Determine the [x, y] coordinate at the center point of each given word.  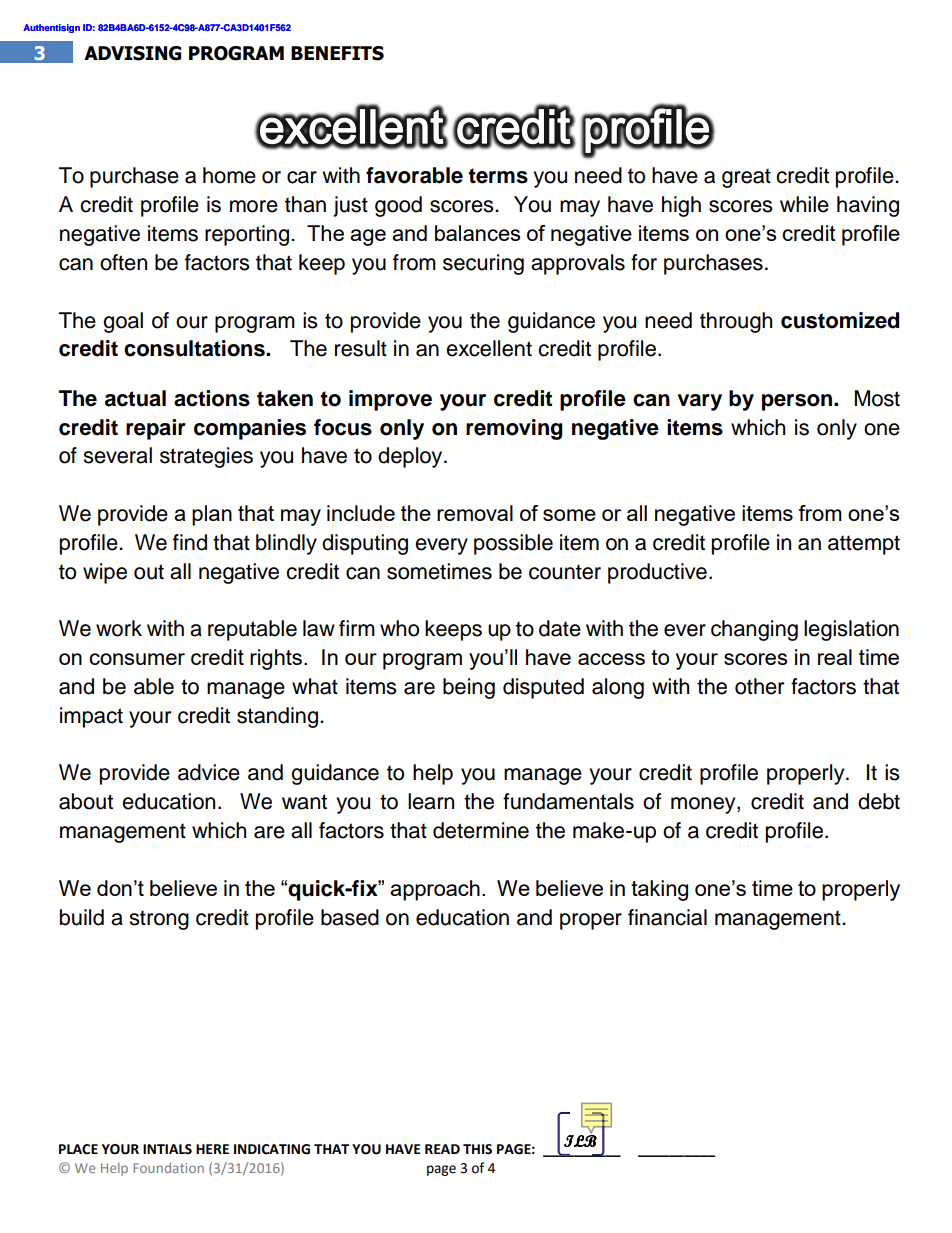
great [746, 178]
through [736, 322]
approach [435, 890]
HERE [212, 1149]
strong [159, 920]
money [704, 805]
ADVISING [132, 53]
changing [754, 630]
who [399, 628]
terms [498, 176]
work [119, 628]
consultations [195, 348]
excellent [489, 348]
